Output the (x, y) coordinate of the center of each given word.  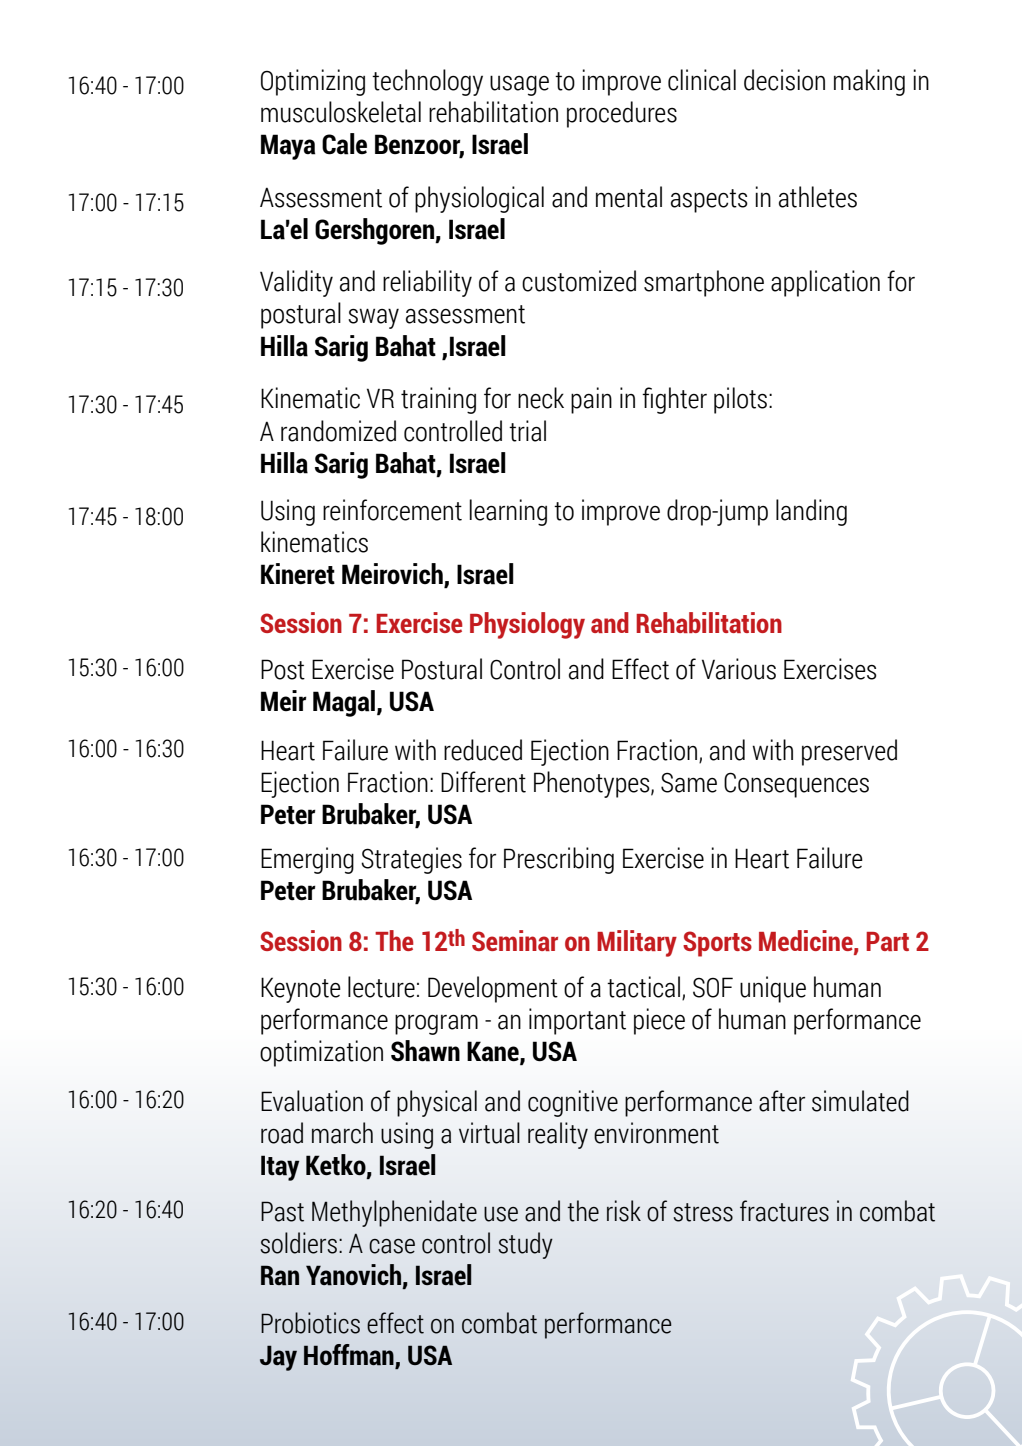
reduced (483, 750)
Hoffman (350, 1356)
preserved (849, 752)
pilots (740, 400)
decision (784, 80)
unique (773, 989)
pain (591, 400)
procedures (622, 114)
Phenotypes (593, 784)
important (577, 1021)
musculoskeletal (341, 112)
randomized (338, 431)
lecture (381, 987)
